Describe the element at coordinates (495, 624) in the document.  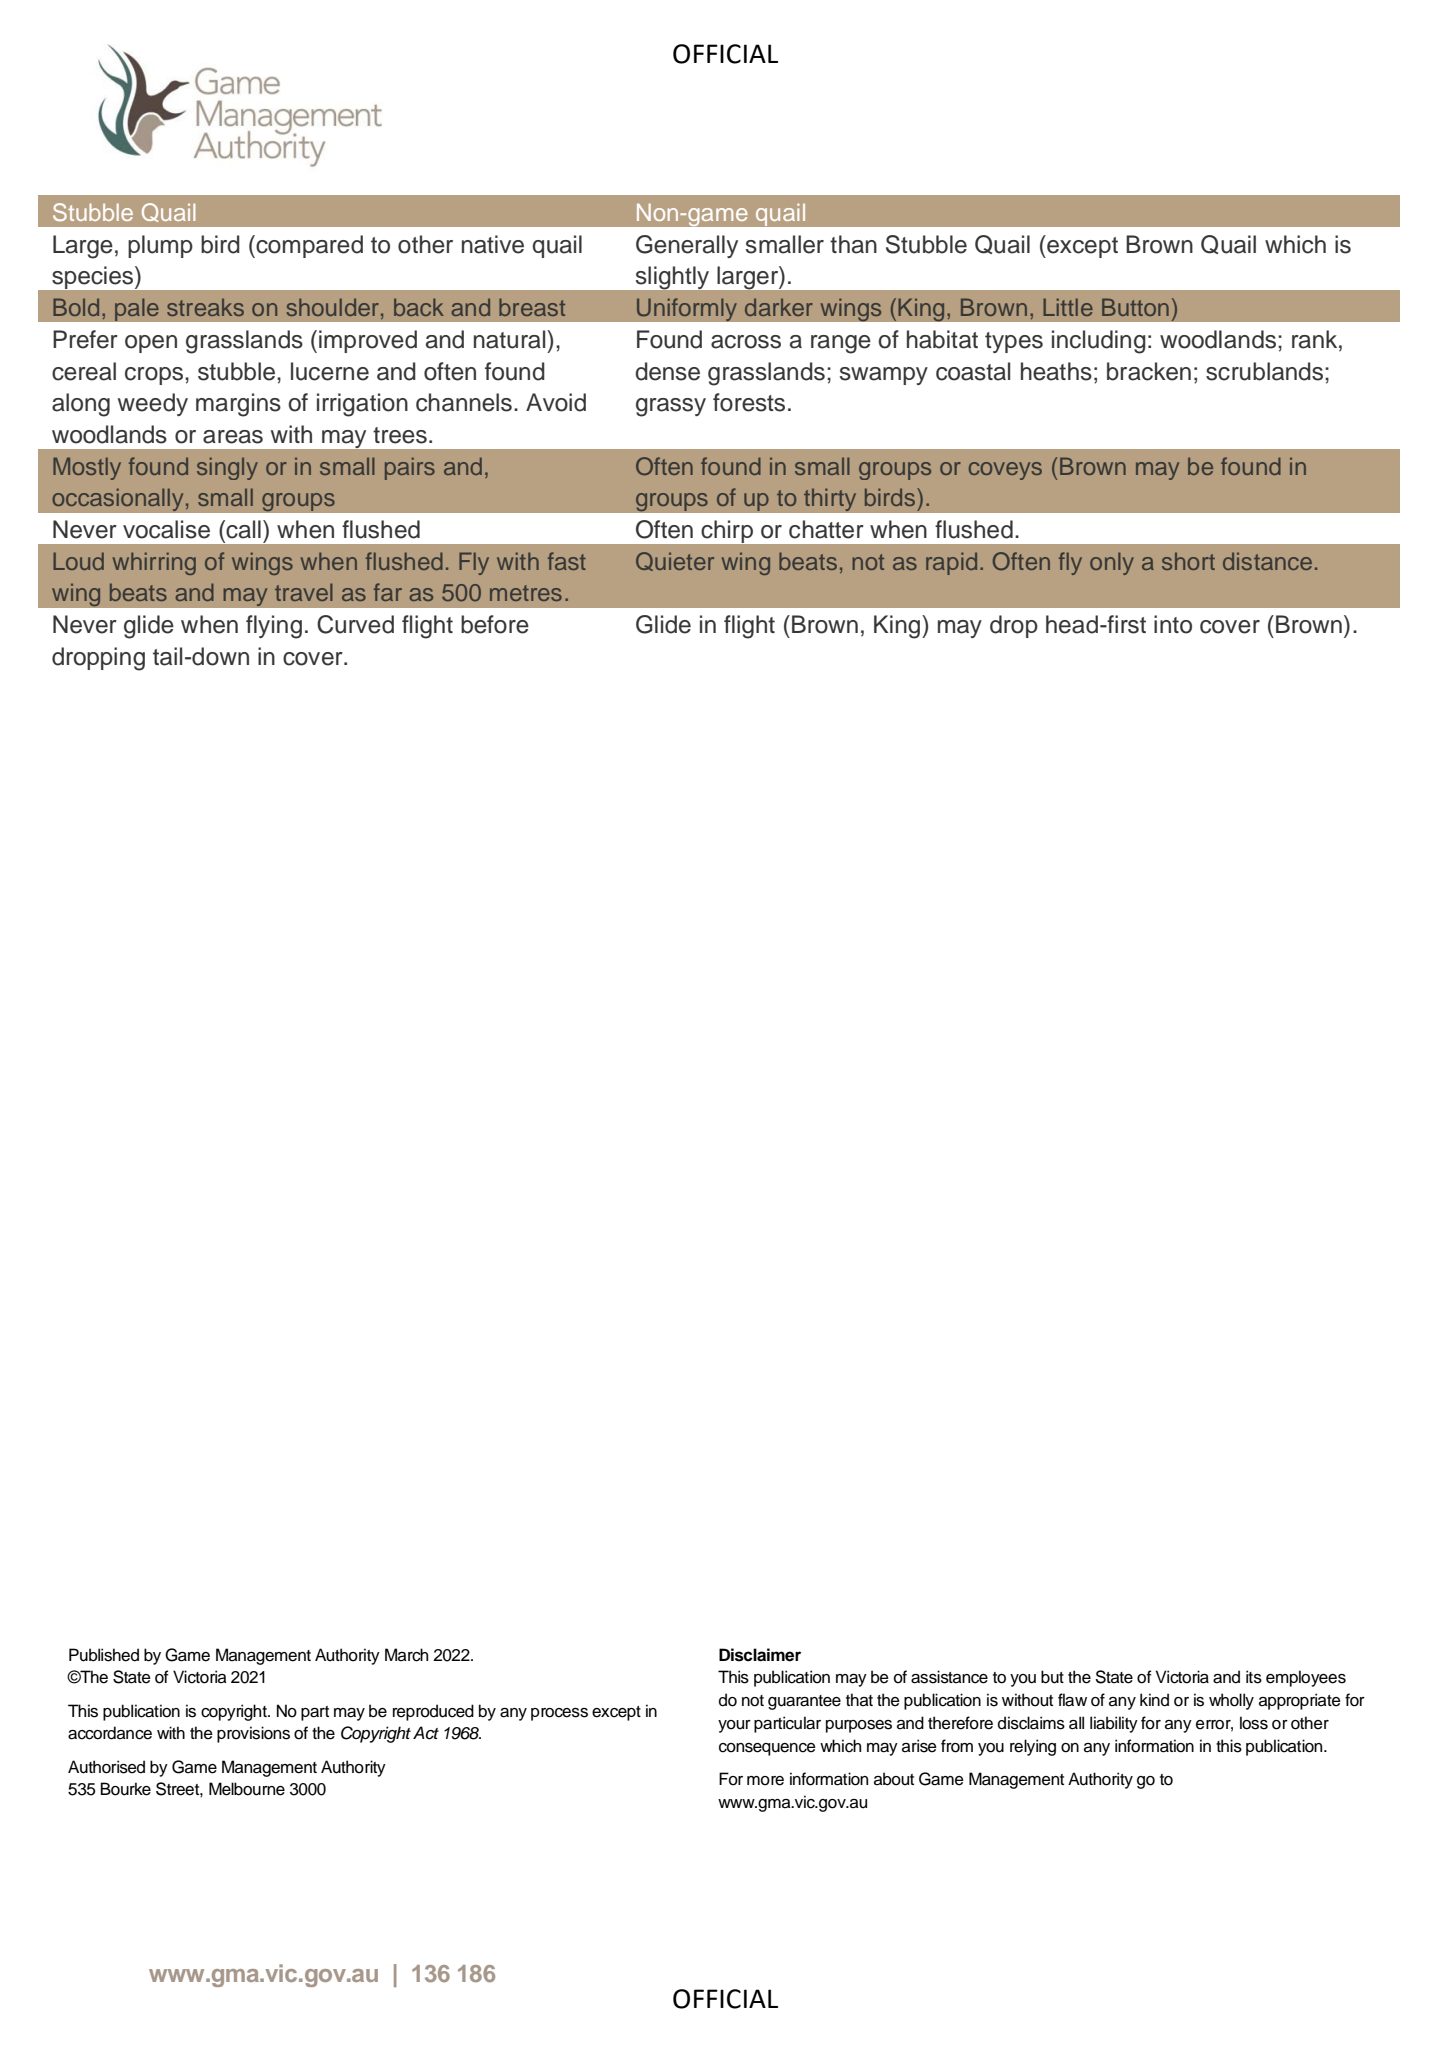
I see `before` at that location.
